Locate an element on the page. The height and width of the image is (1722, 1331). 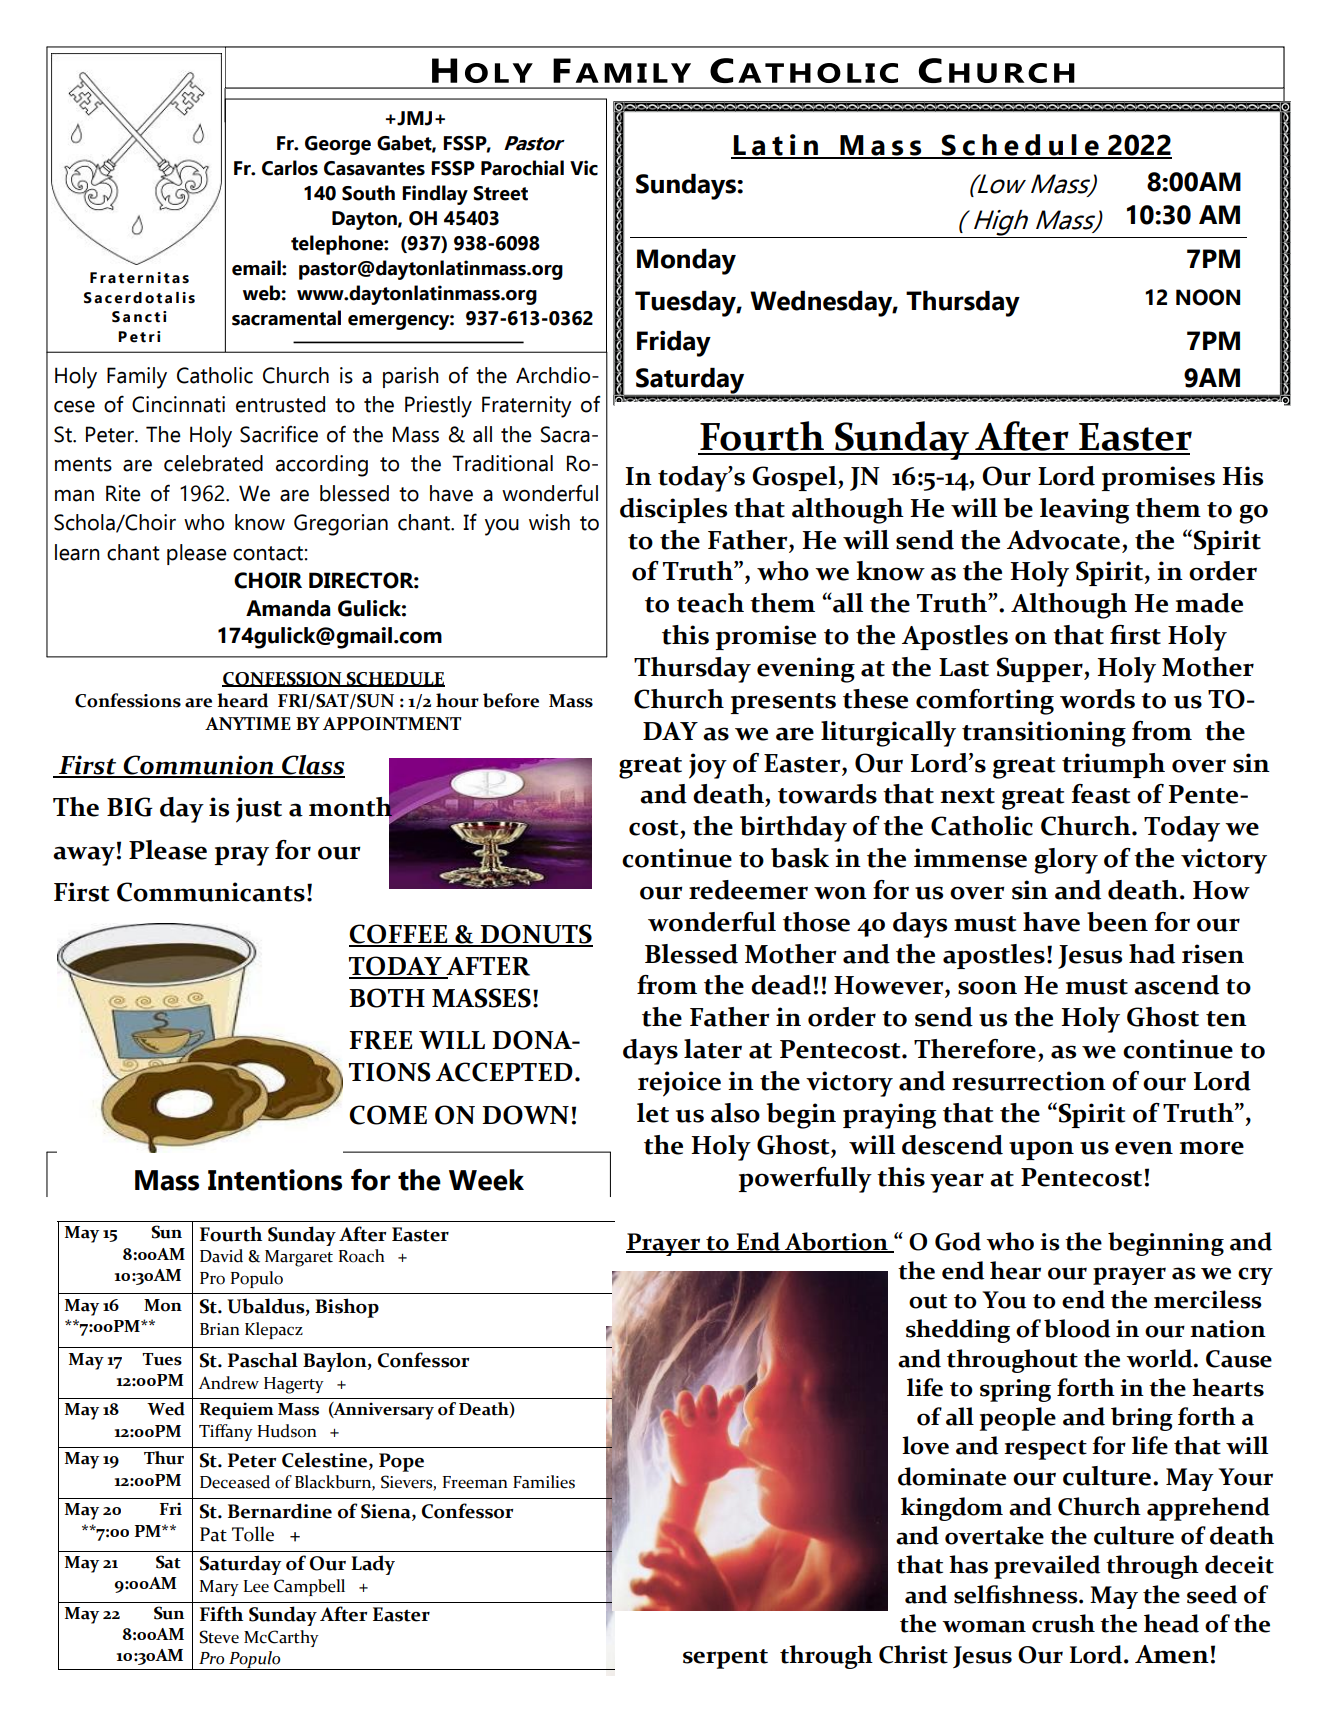
Carlos is located at coordinates (290, 168).
